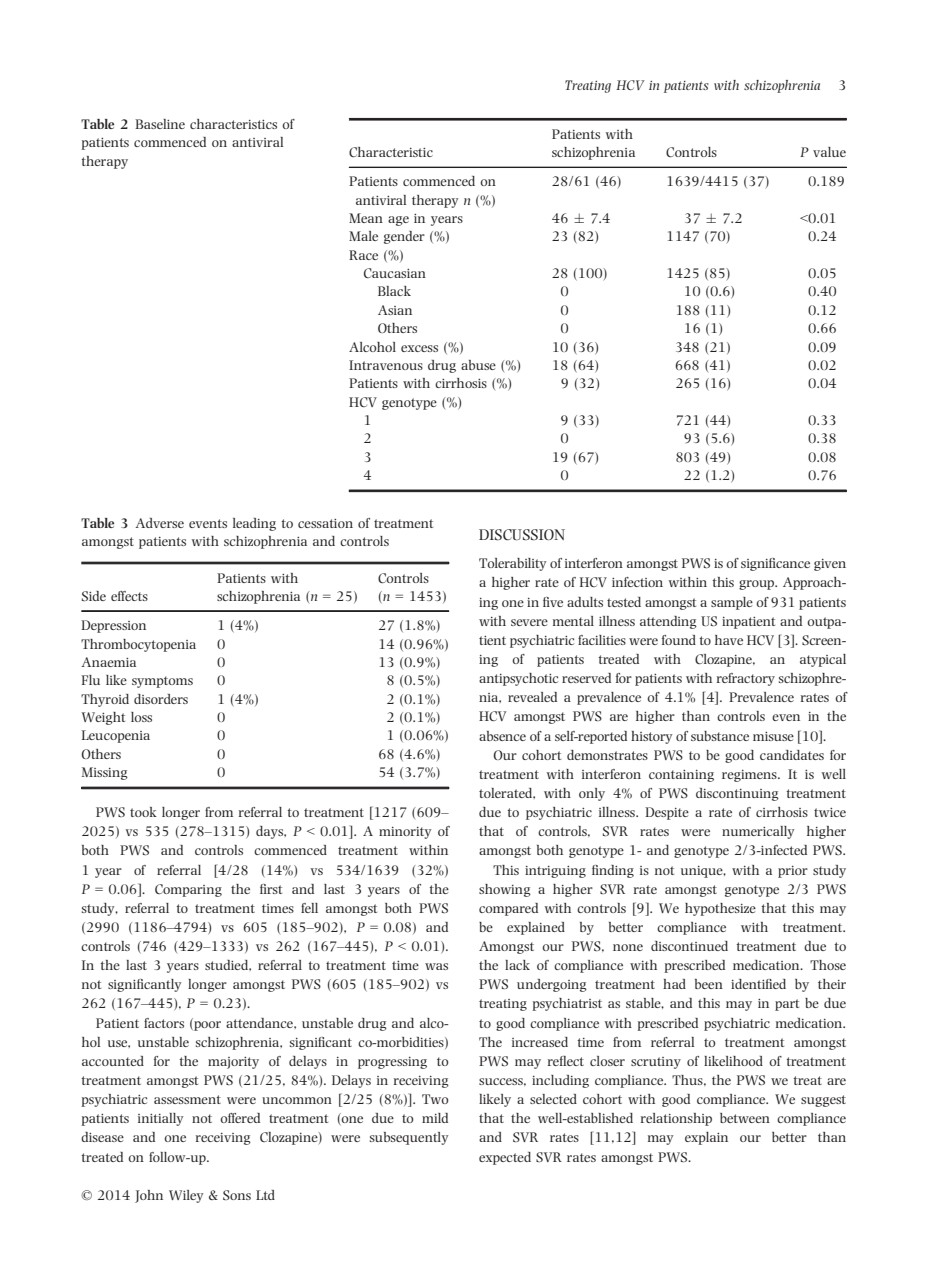 The width and height of the screenshot is (952, 1275). I want to click on abuse, so click(478, 365).
